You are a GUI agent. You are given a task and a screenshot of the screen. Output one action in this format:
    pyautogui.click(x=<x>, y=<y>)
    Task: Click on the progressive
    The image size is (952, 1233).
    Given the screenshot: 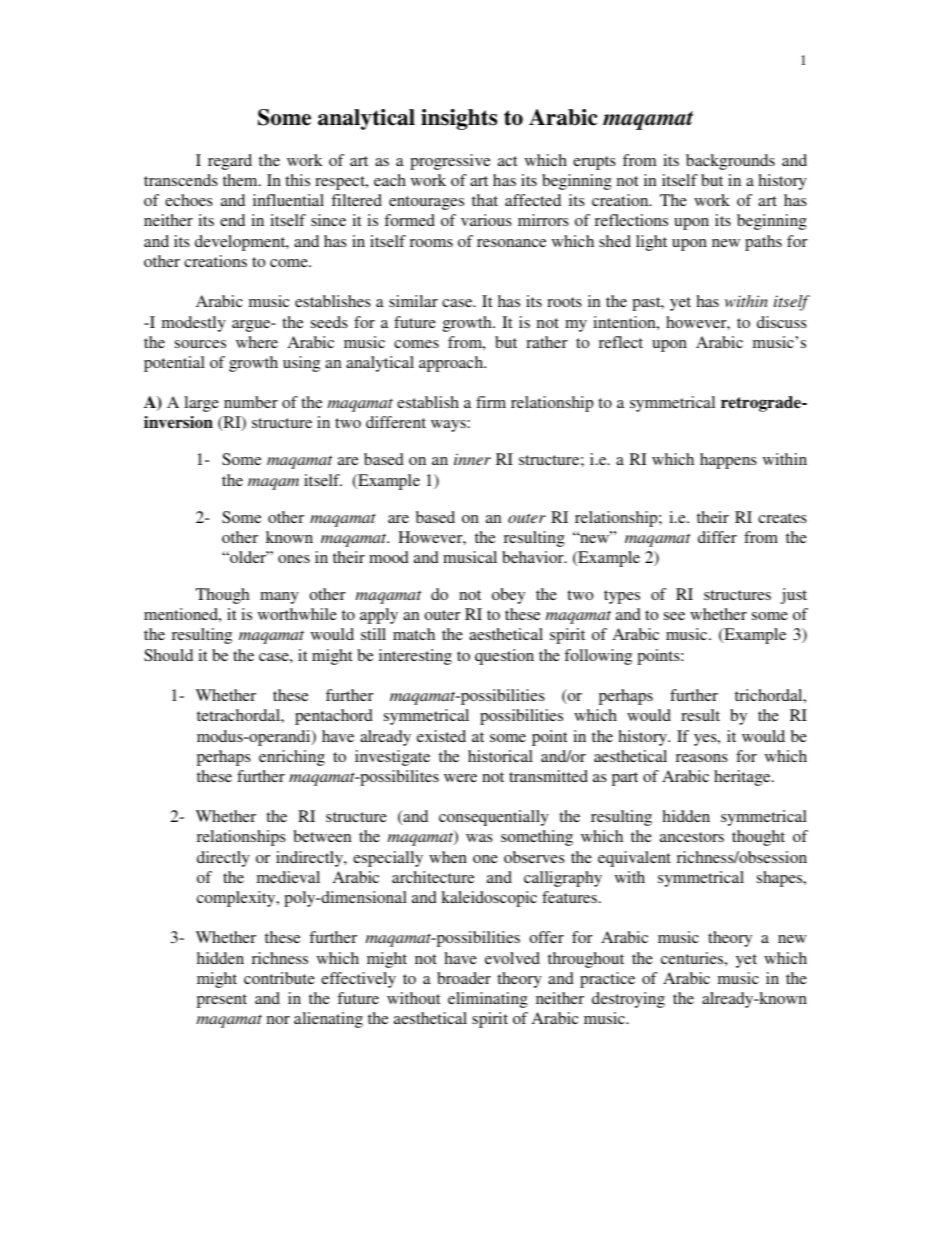 What is the action you would take?
    pyautogui.click(x=450, y=162)
